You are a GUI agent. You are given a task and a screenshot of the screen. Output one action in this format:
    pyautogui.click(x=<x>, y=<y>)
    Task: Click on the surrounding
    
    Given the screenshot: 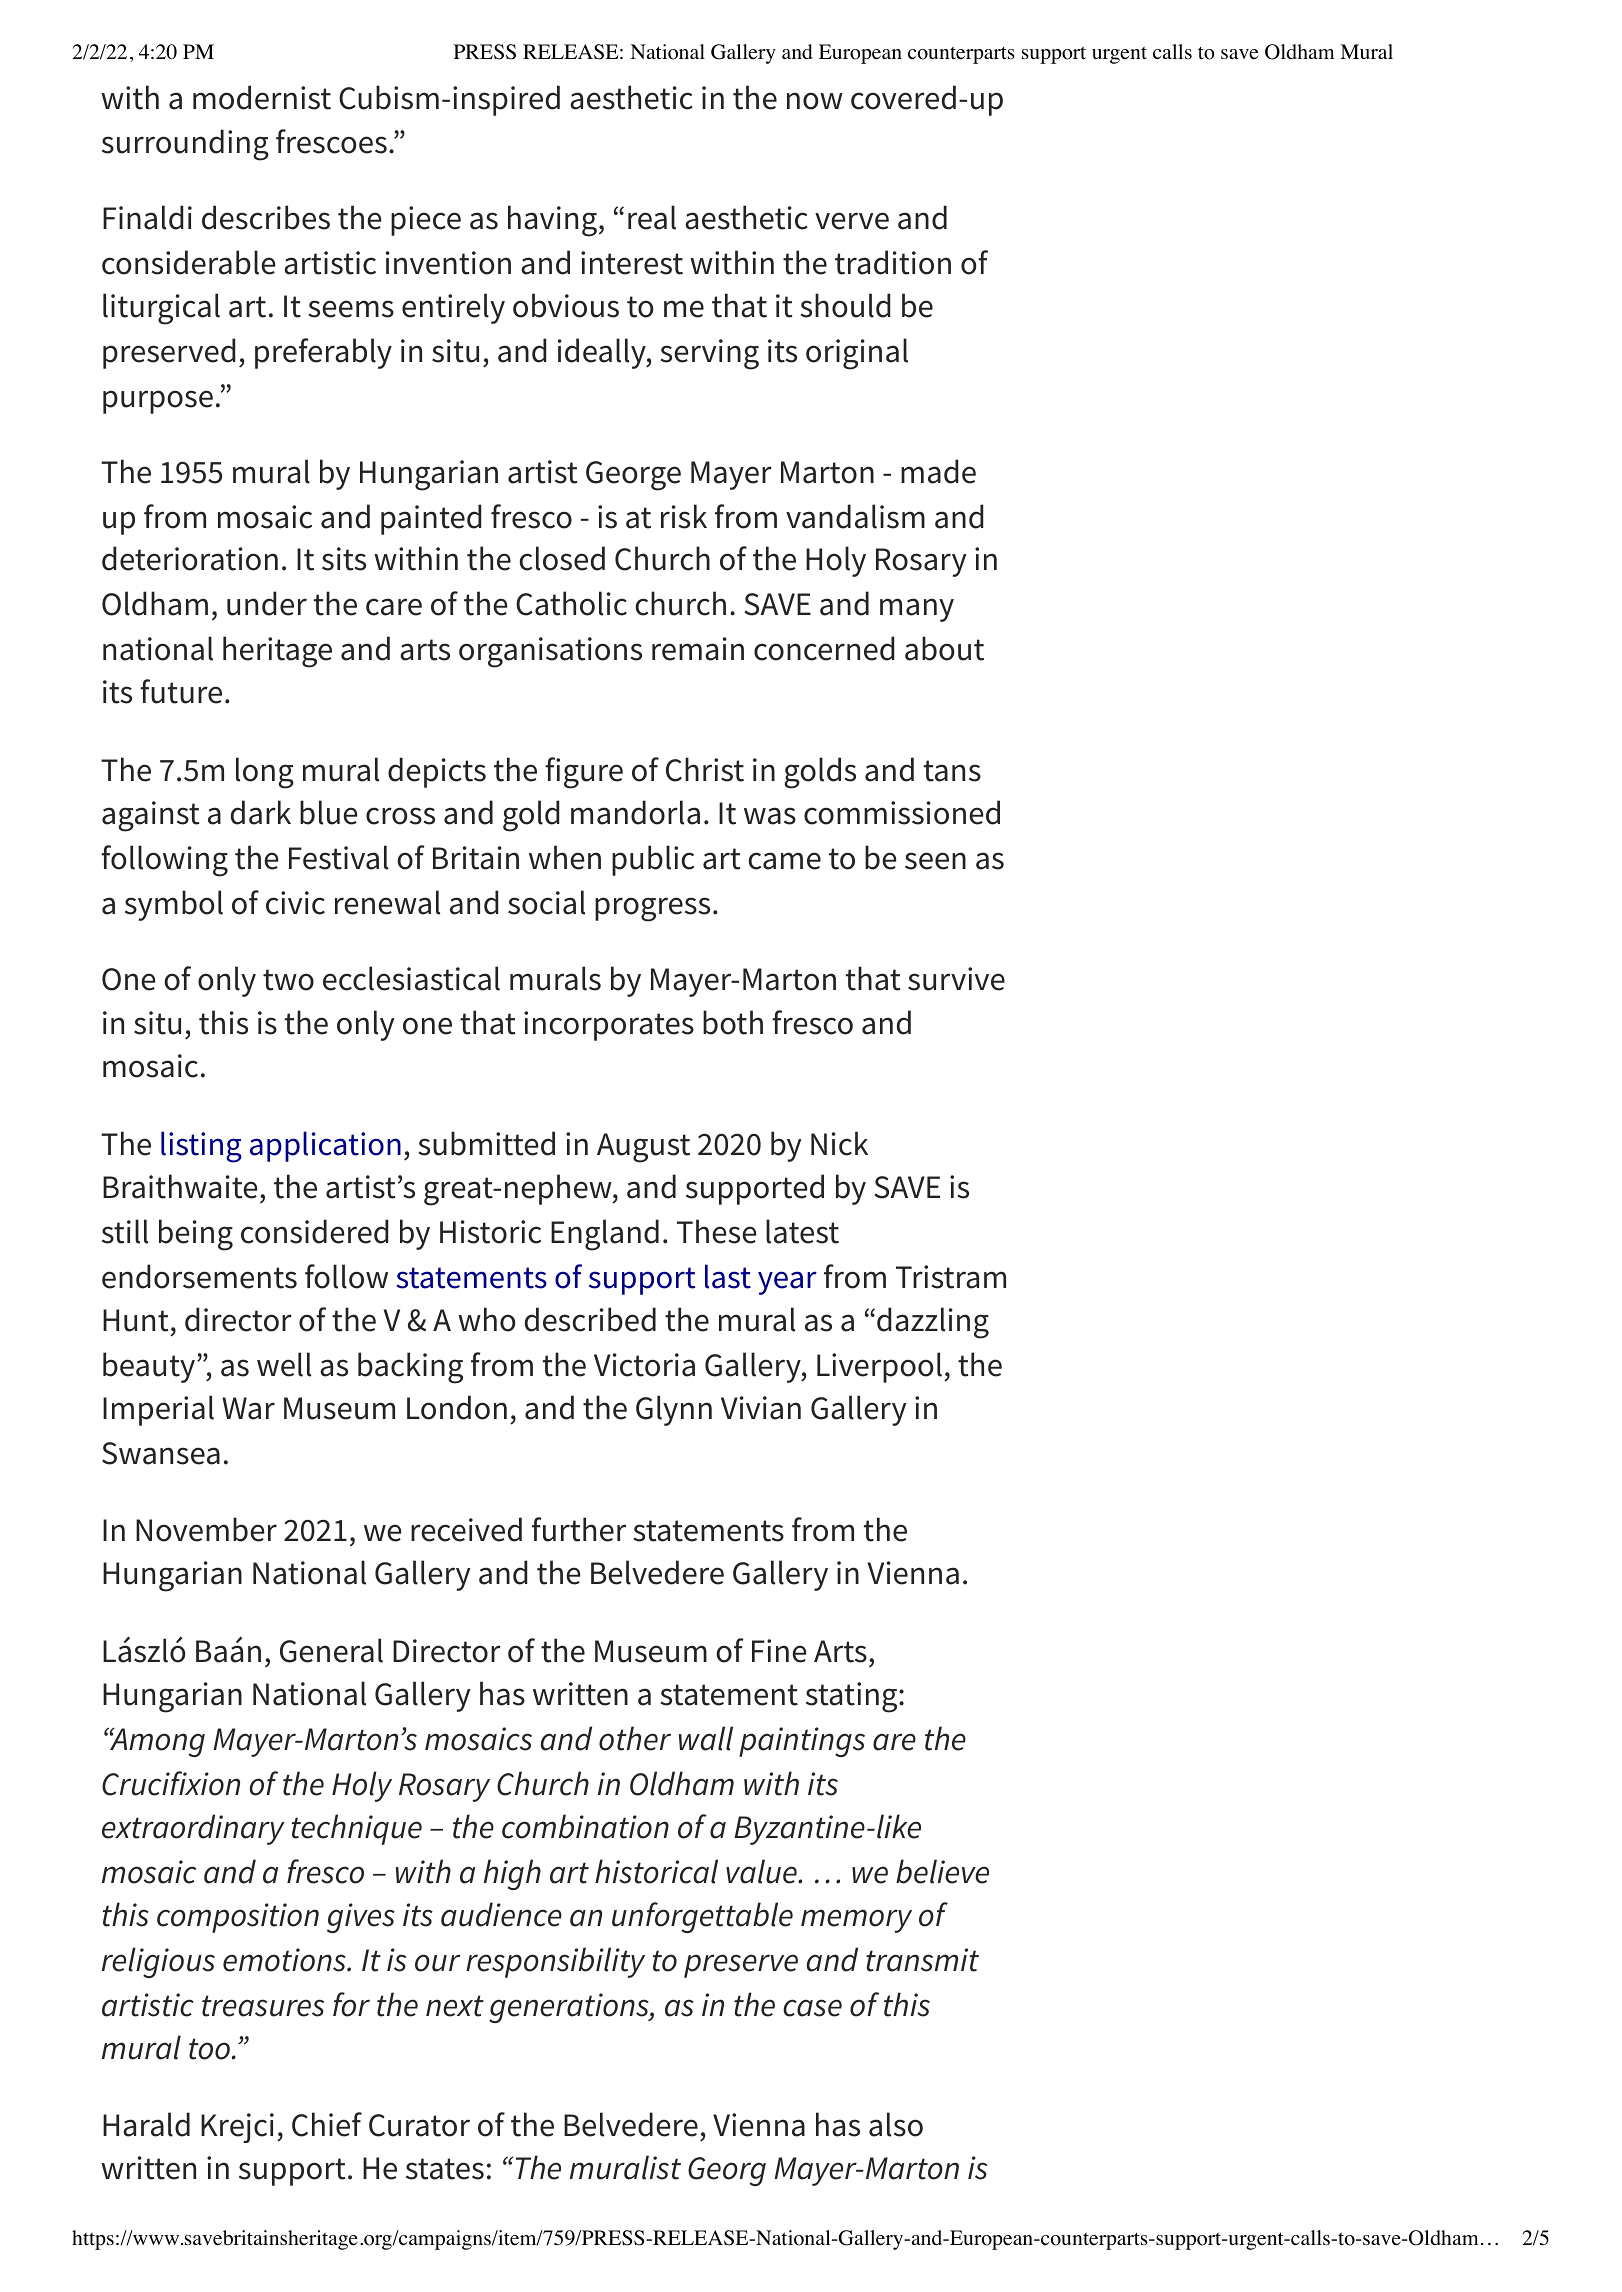 What is the action you would take?
    pyautogui.click(x=185, y=145)
